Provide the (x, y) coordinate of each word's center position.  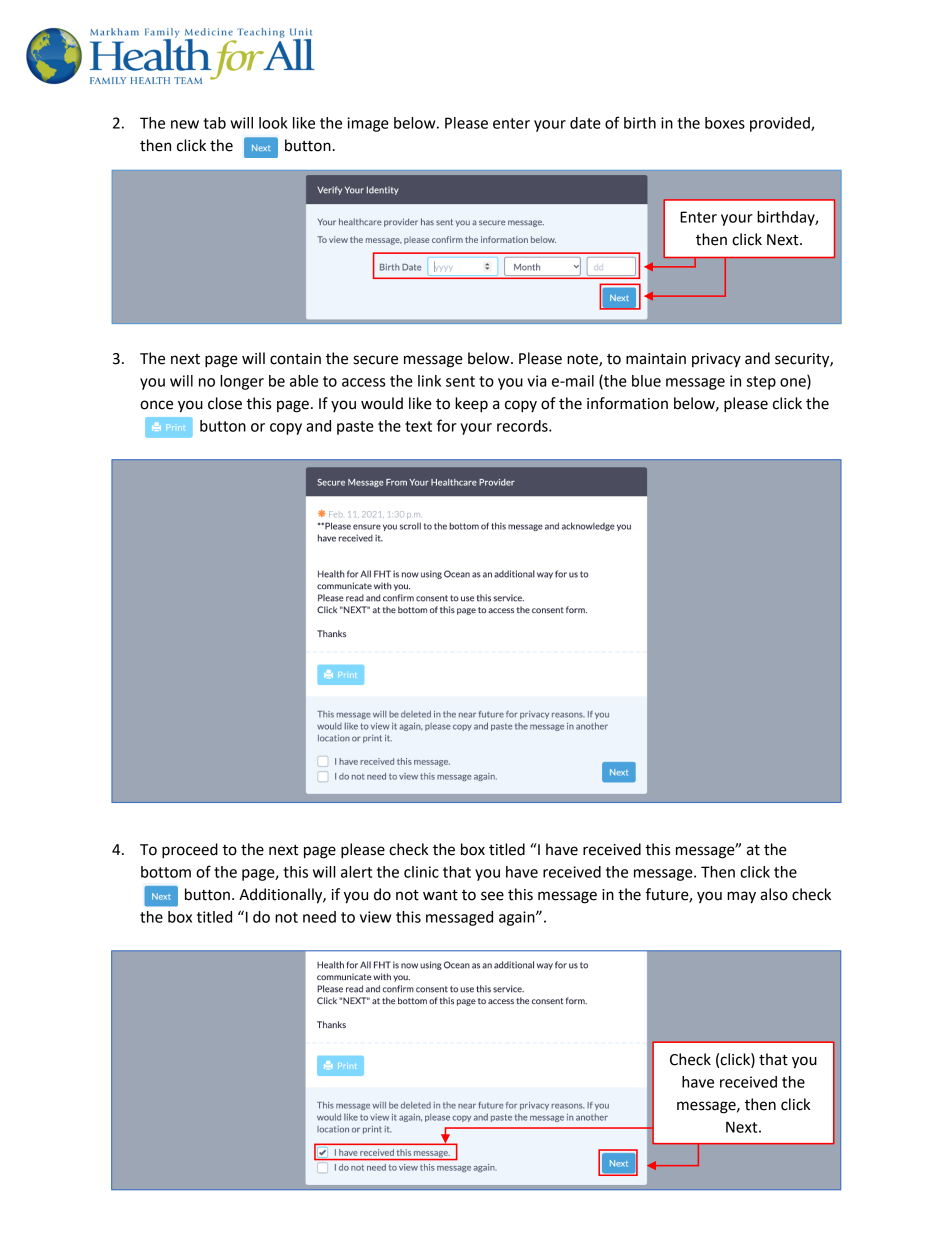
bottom (166, 872)
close (225, 403)
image (368, 124)
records (523, 426)
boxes (725, 123)
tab (214, 123)
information (627, 403)
